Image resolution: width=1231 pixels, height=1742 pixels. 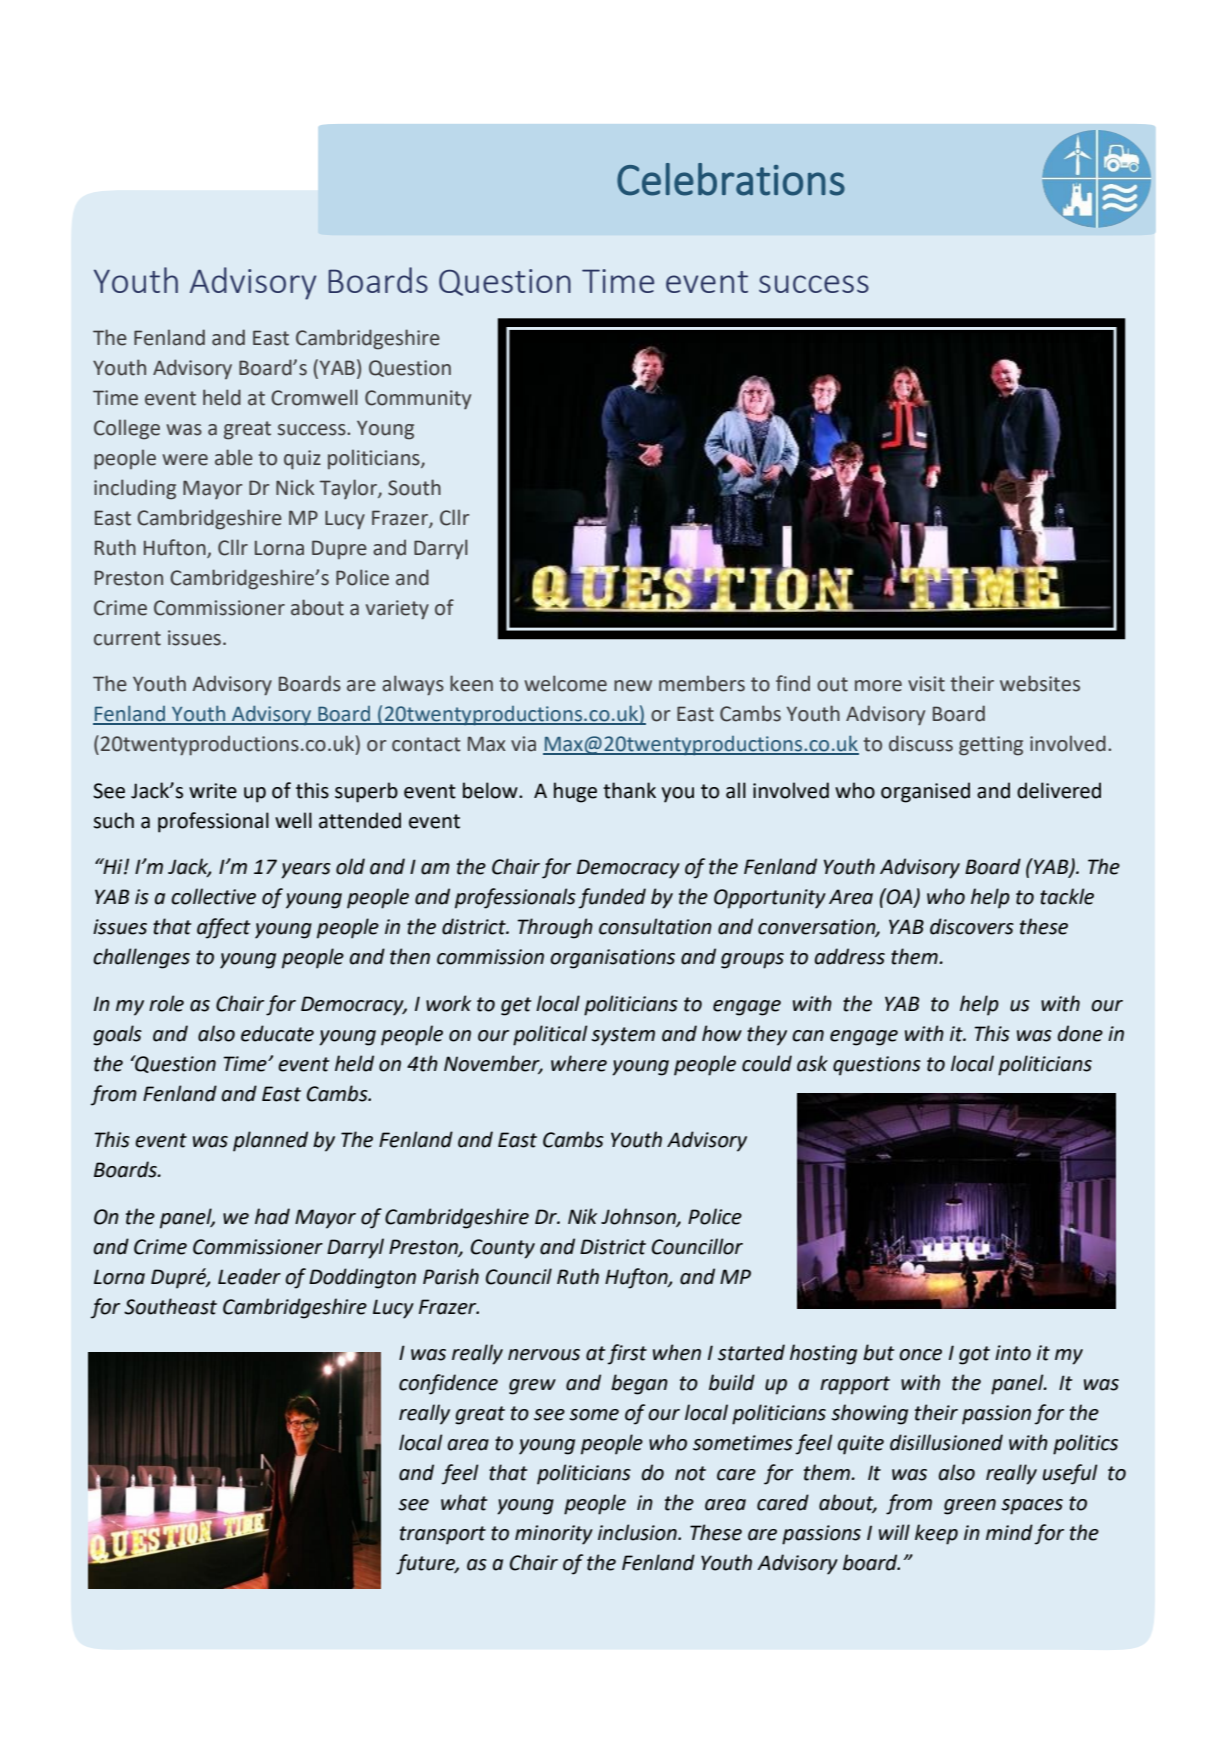 I want to click on transport, so click(x=443, y=1535).
